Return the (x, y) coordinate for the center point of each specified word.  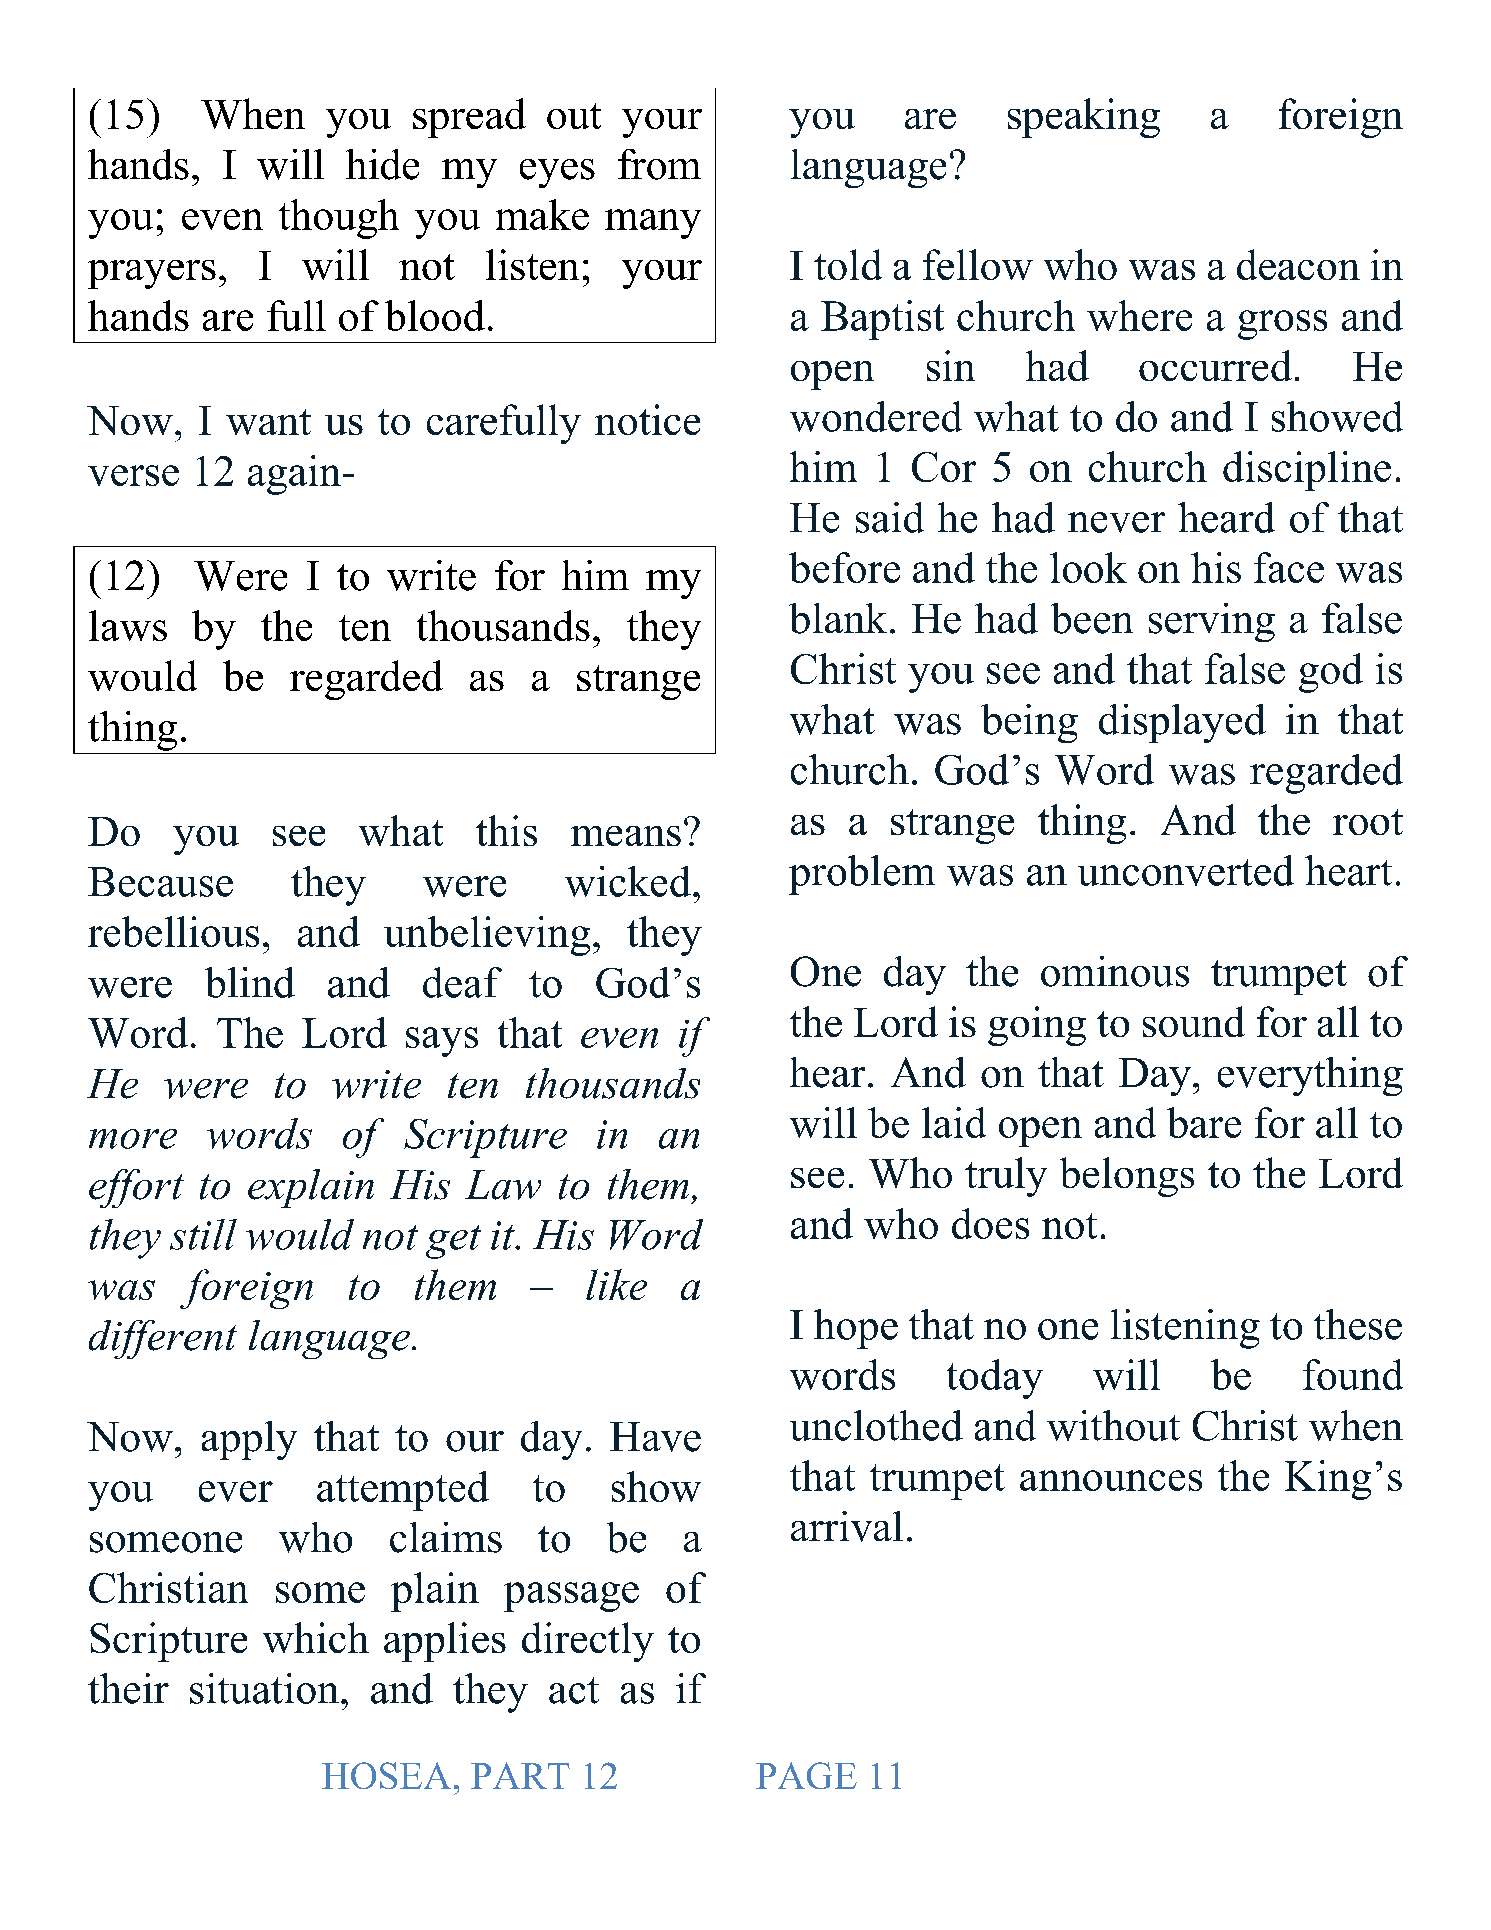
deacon (1298, 264)
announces (1111, 1480)
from (659, 164)
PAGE (806, 1775)
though (339, 219)
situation (264, 1688)
